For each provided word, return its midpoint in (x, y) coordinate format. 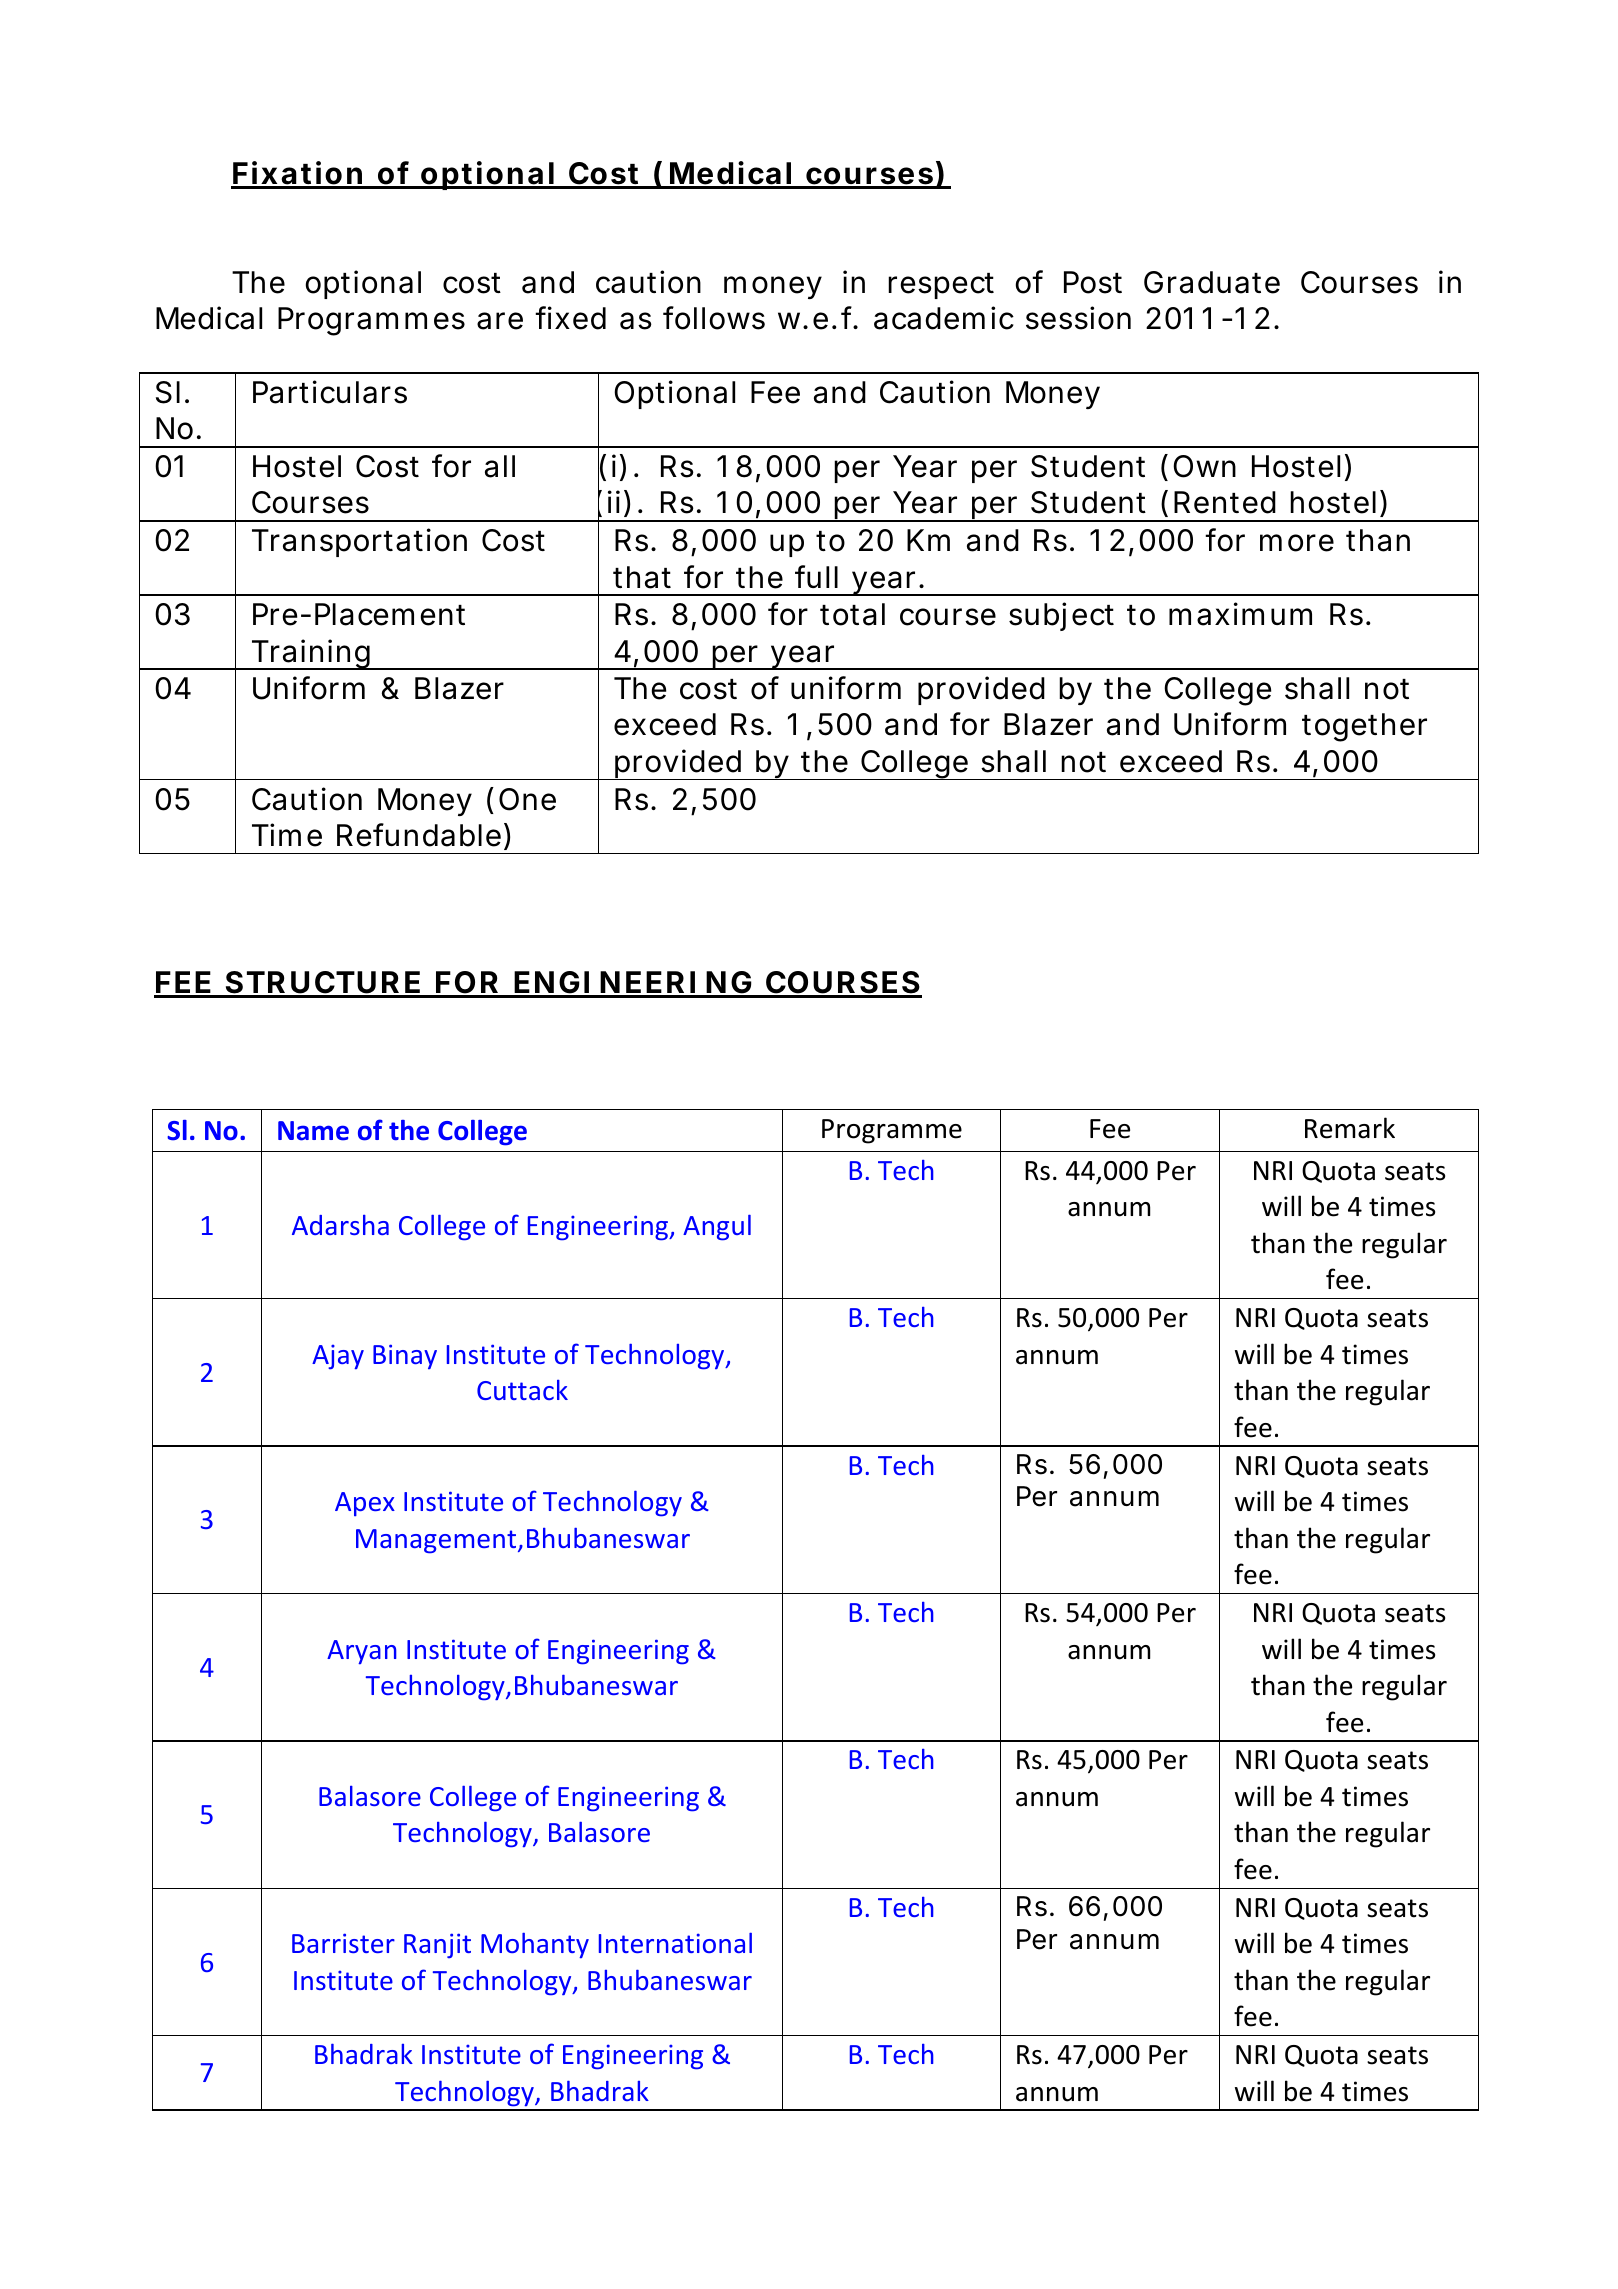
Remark (1350, 1128)
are (500, 321)
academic (944, 318)
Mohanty (535, 1945)
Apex (365, 1504)
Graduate (1212, 282)
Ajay (338, 1357)
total (852, 614)
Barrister (343, 1943)
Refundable (419, 835)
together (1364, 727)
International (675, 1943)
